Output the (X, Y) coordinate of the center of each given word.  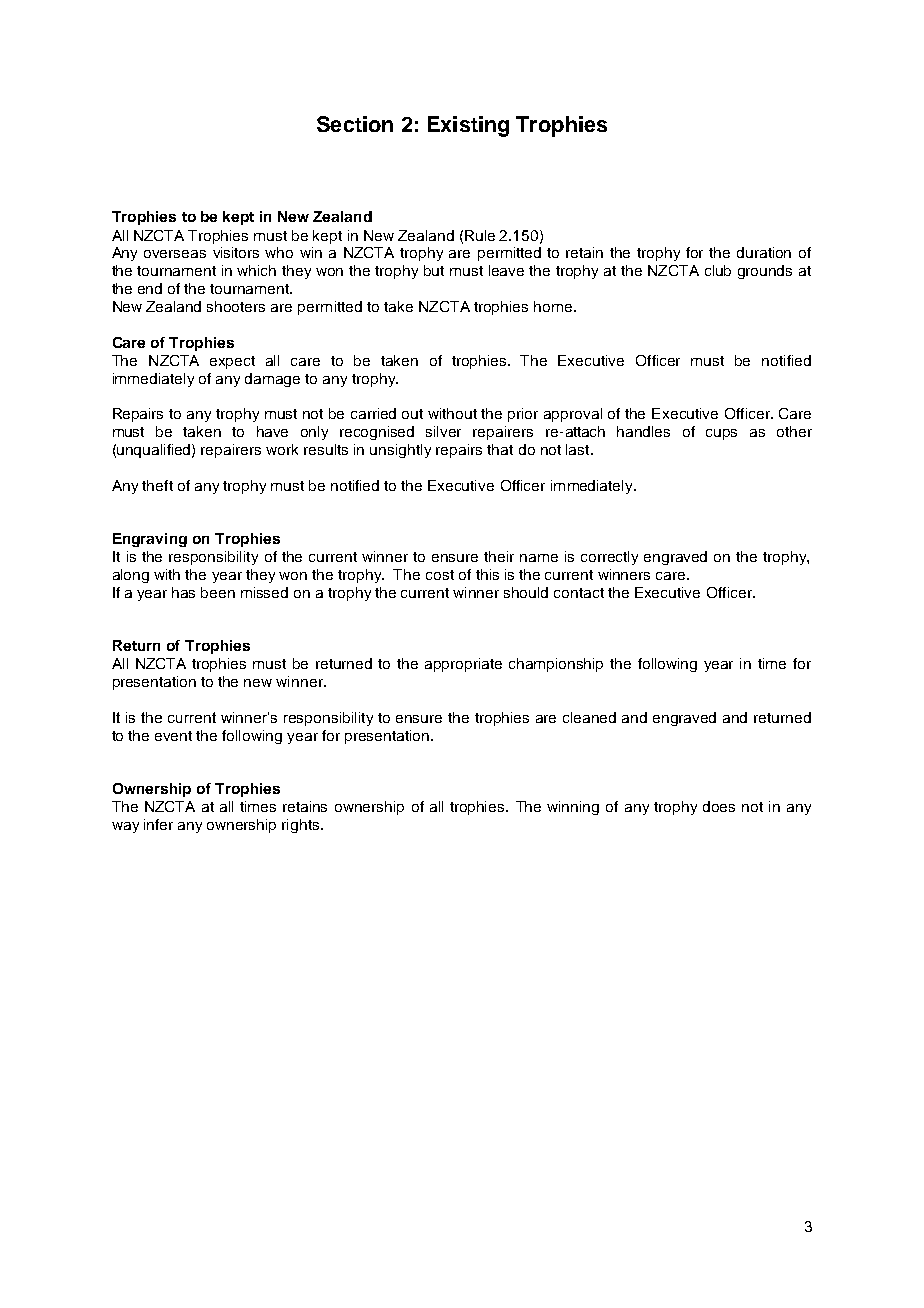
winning (573, 808)
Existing (468, 126)
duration (764, 252)
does (719, 806)
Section (355, 124)
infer (158, 824)
